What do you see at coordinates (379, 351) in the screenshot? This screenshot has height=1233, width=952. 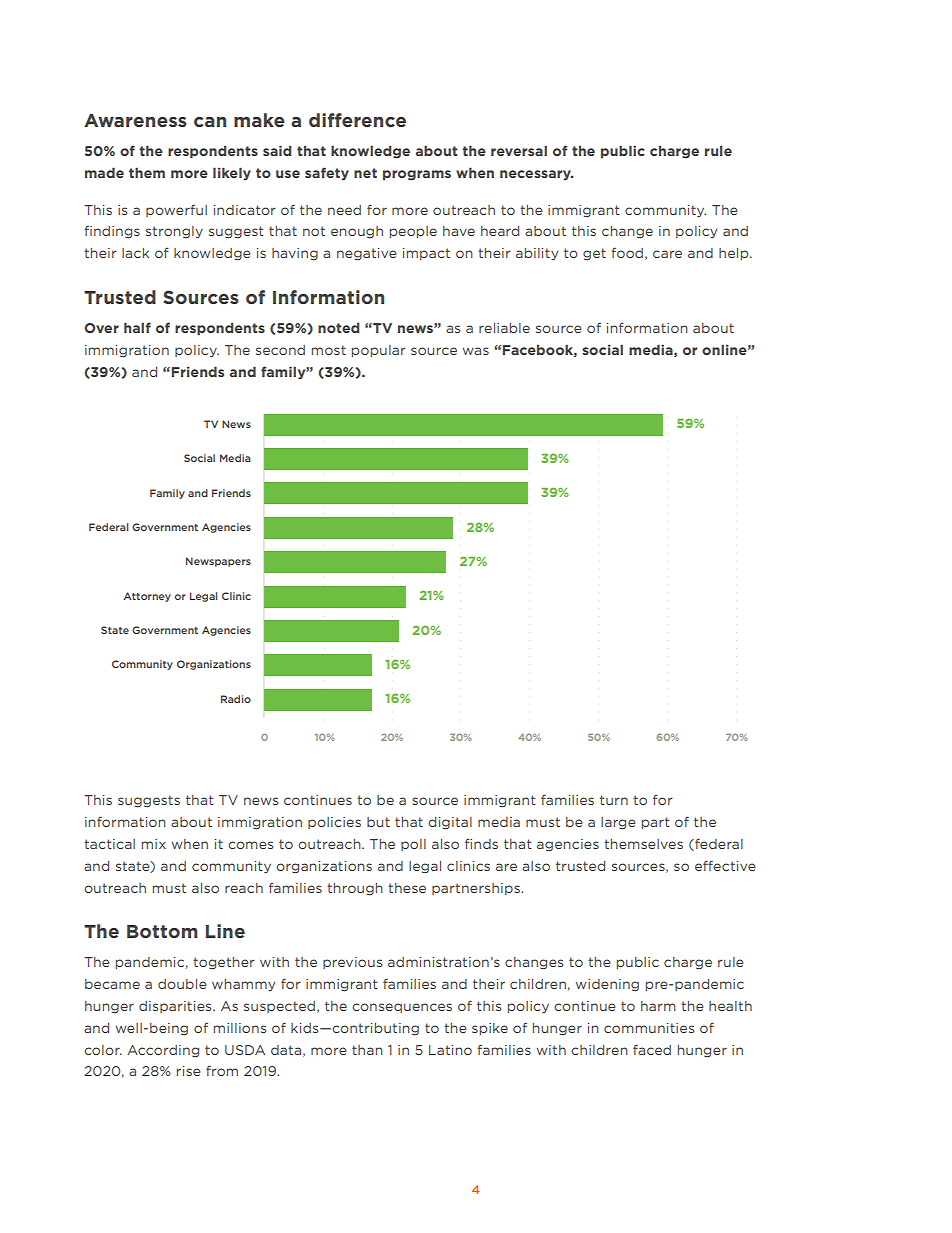 I see `popular` at bounding box center [379, 351].
